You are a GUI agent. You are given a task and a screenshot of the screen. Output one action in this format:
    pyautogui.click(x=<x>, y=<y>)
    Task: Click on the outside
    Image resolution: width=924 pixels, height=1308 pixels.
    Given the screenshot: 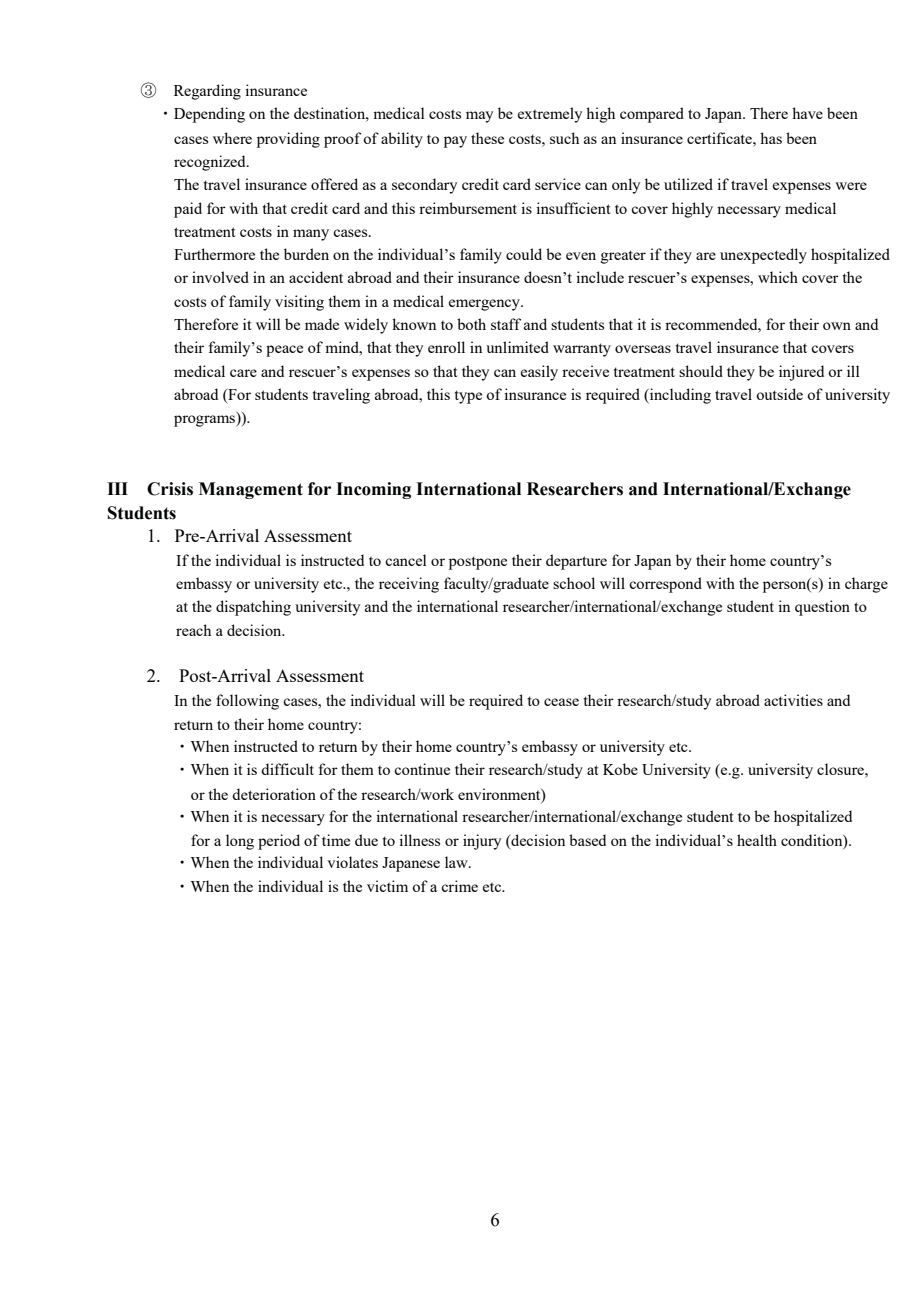 What is the action you would take?
    pyautogui.click(x=779, y=394)
